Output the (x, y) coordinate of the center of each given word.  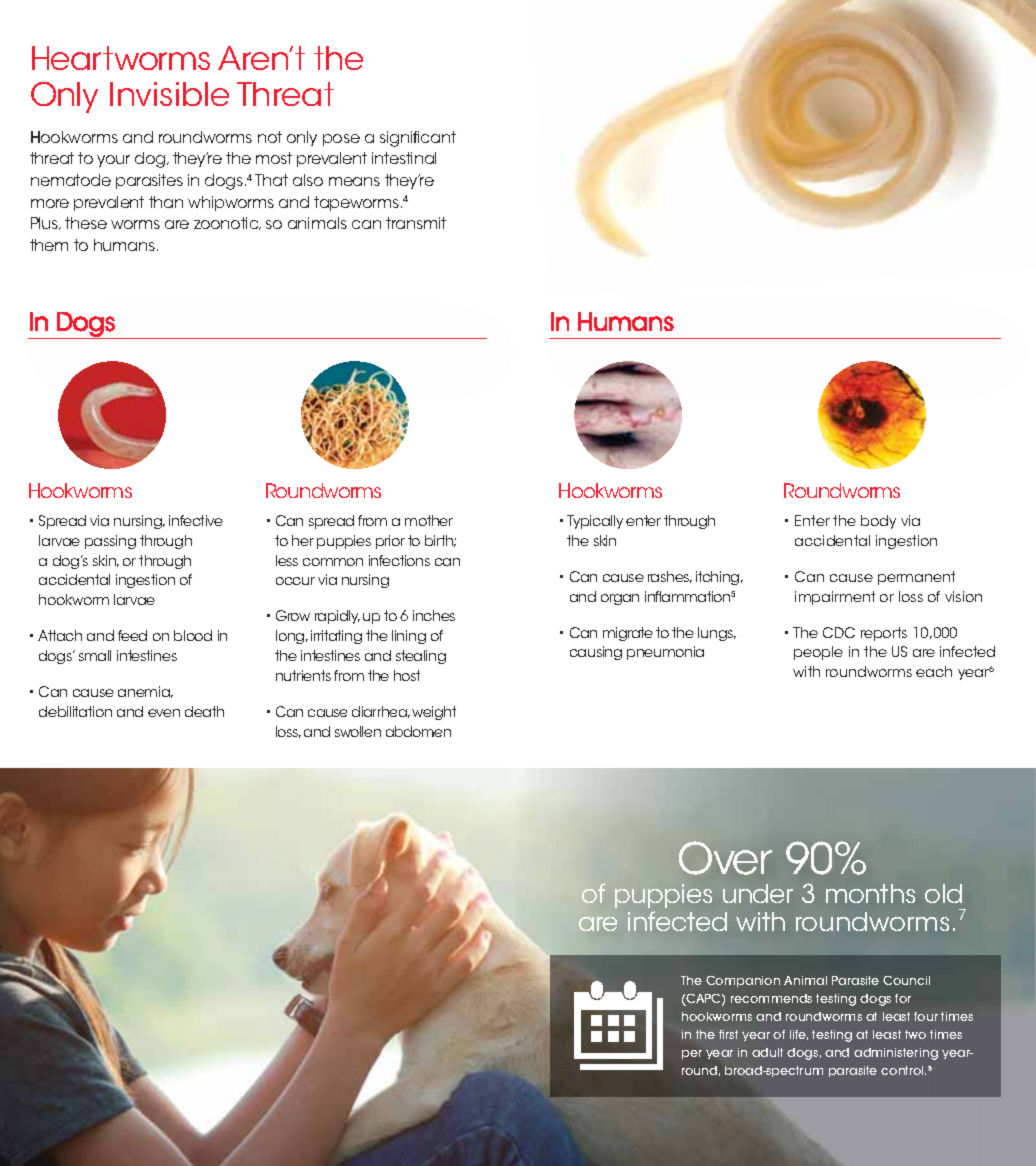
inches (434, 615)
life (799, 1035)
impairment (835, 598)
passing (110, 542)
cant (438, 137)
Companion (743, 981)
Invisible (169, 94)
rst (732, 1034)
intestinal (404, 158)
